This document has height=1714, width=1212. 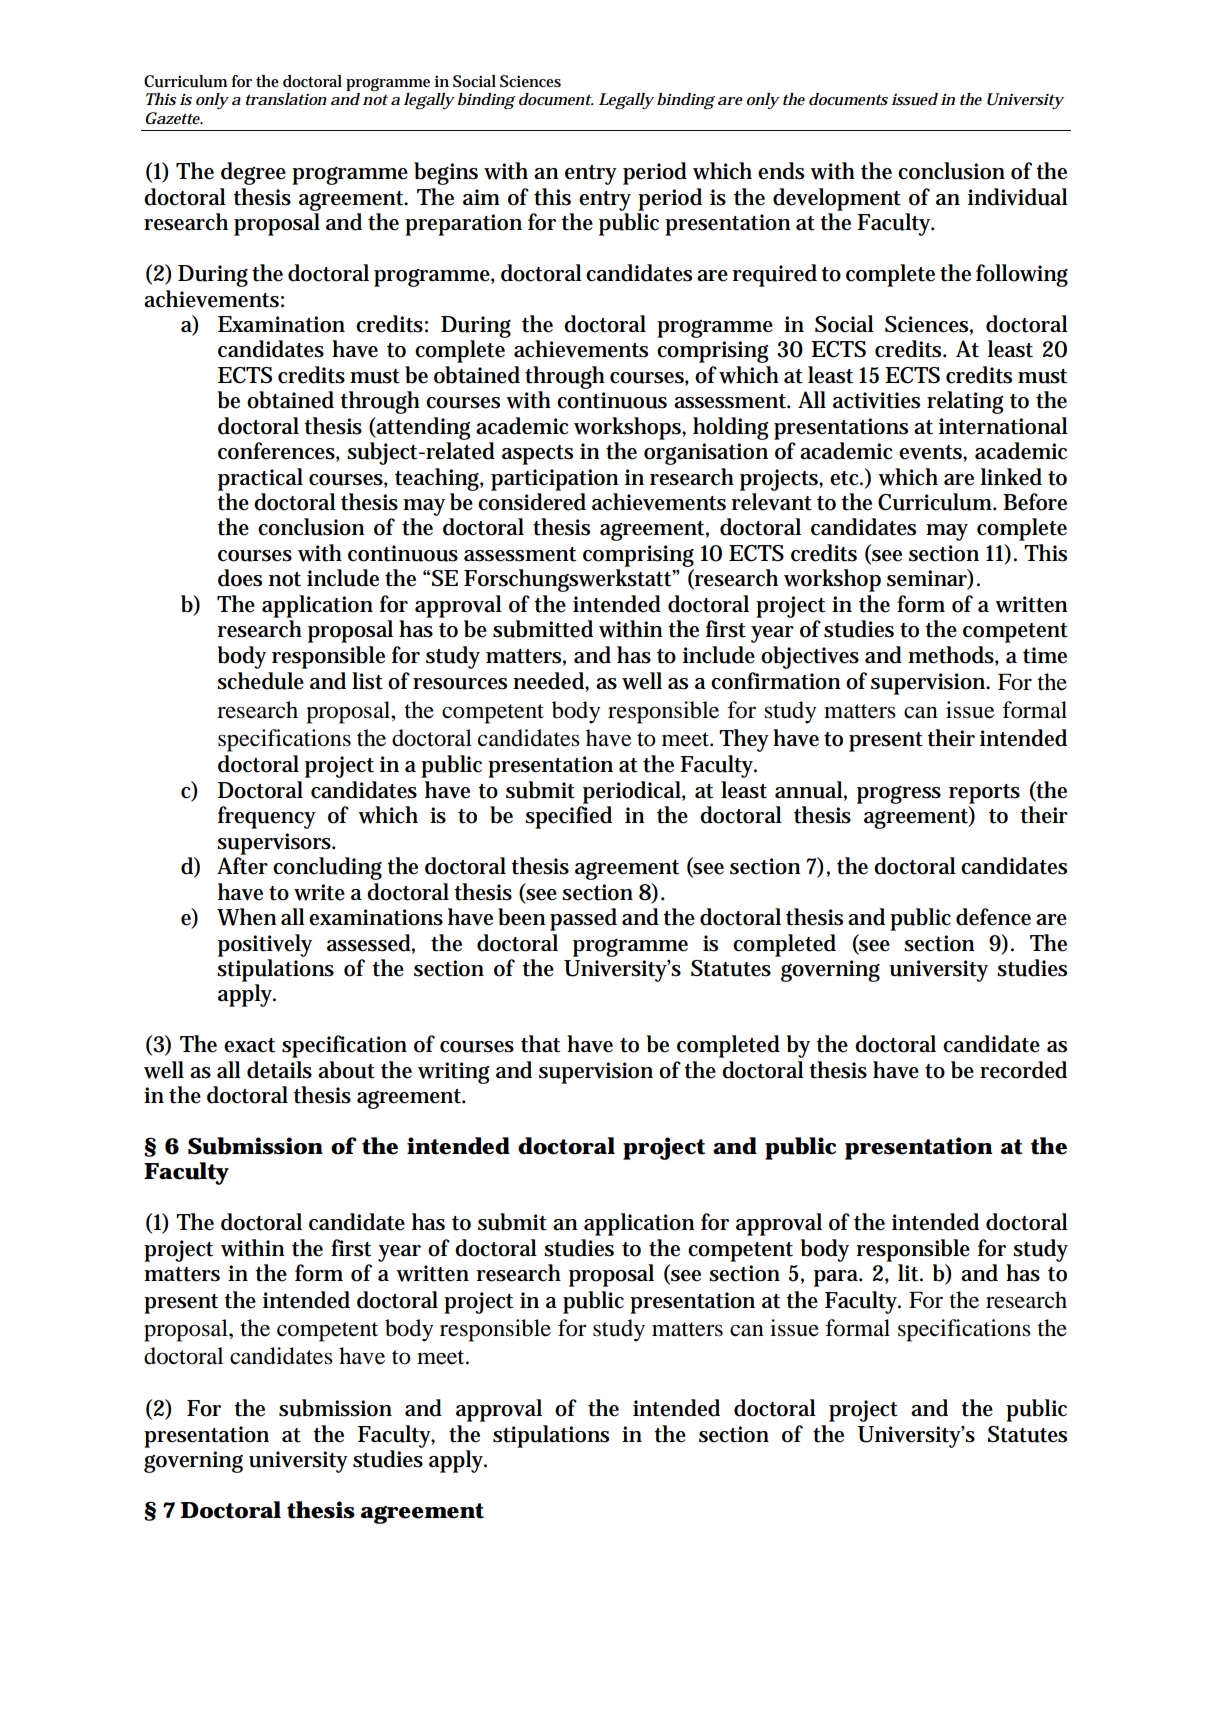 What do you see at coordinates (568, 817) in the document?
I see `specified` at bounding box center [568, 817].
